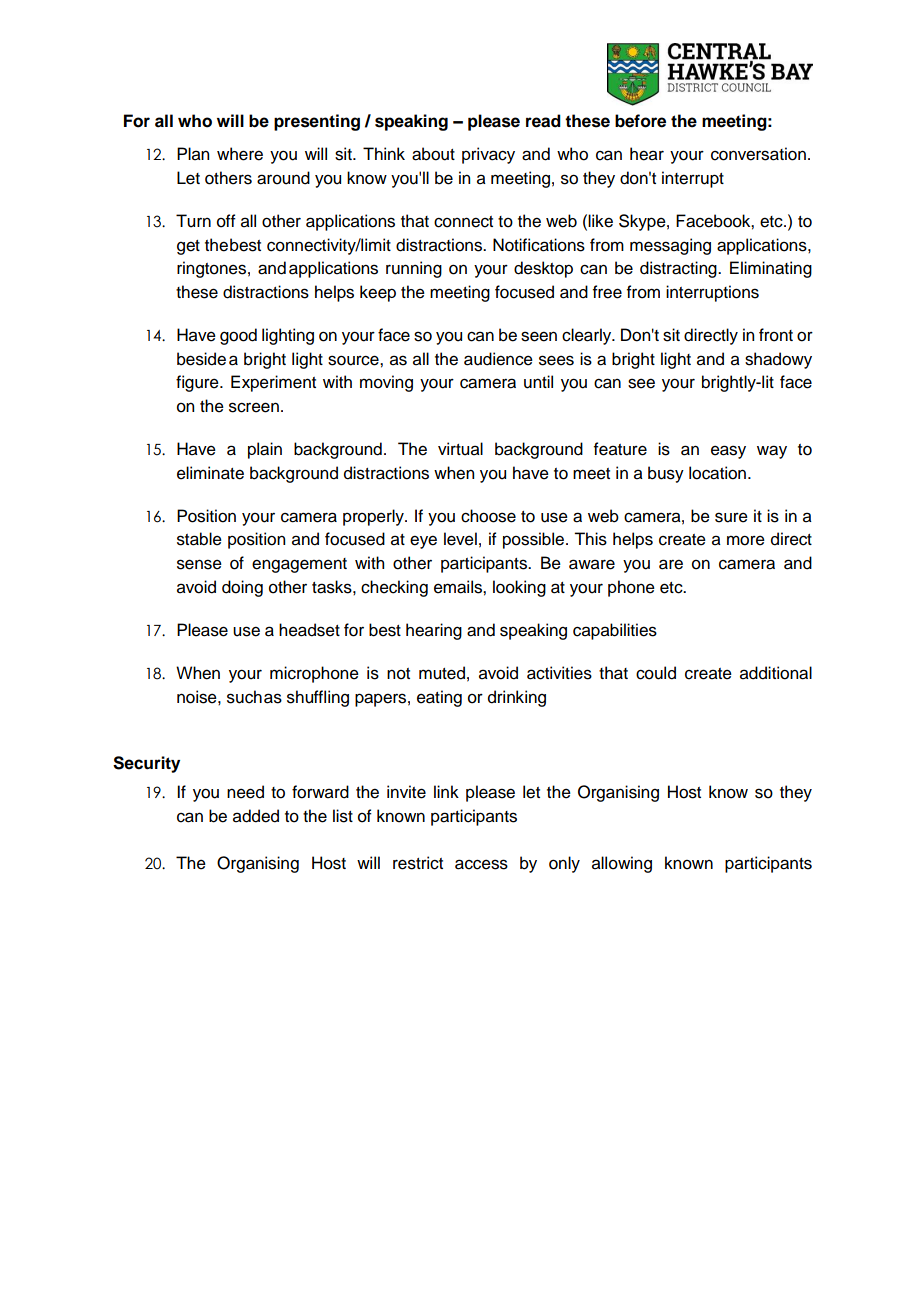  I want to click on access, so click(481, 864).
